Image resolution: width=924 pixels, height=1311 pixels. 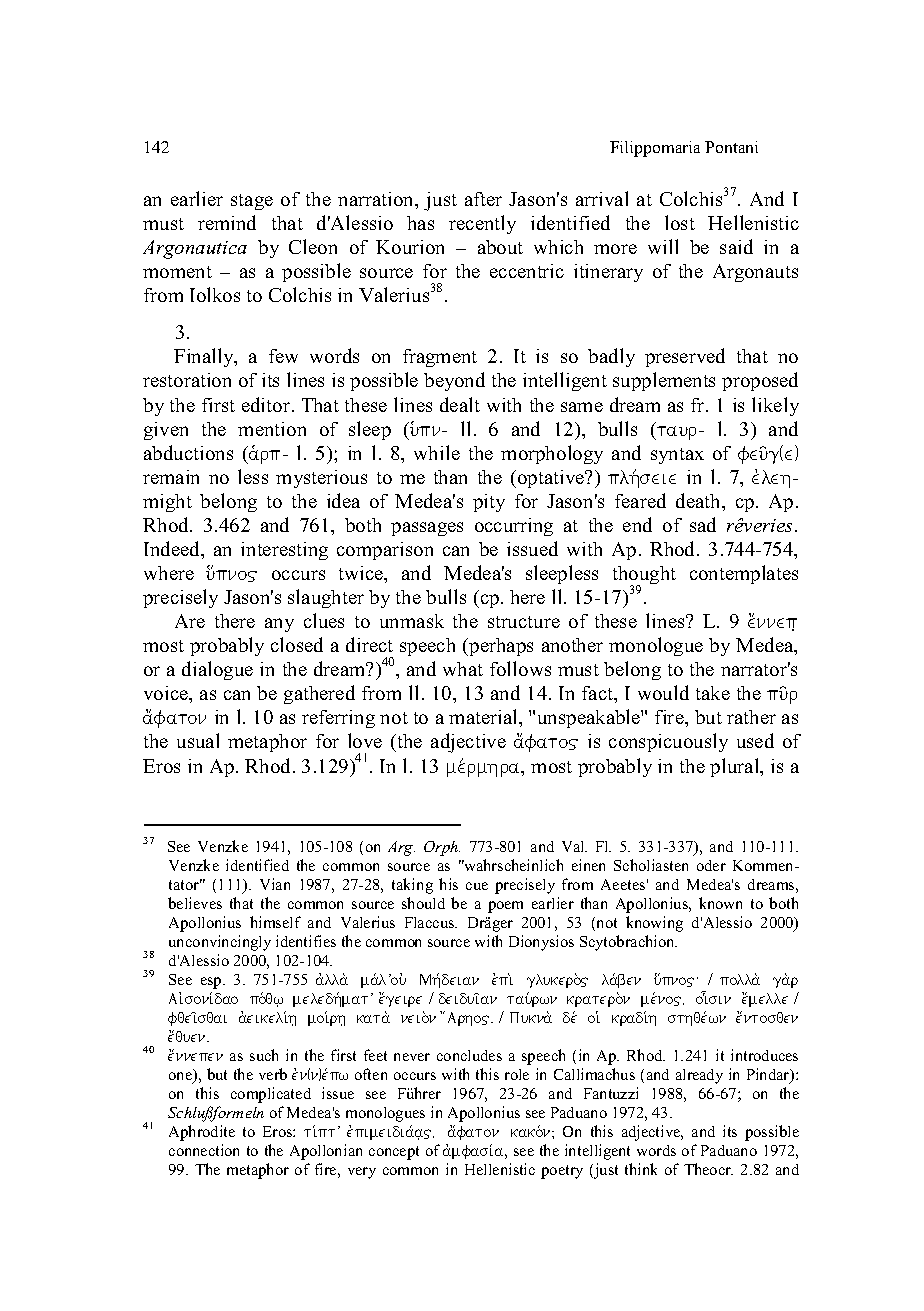 I want to click on dealt, so click(x=460, y=404).
